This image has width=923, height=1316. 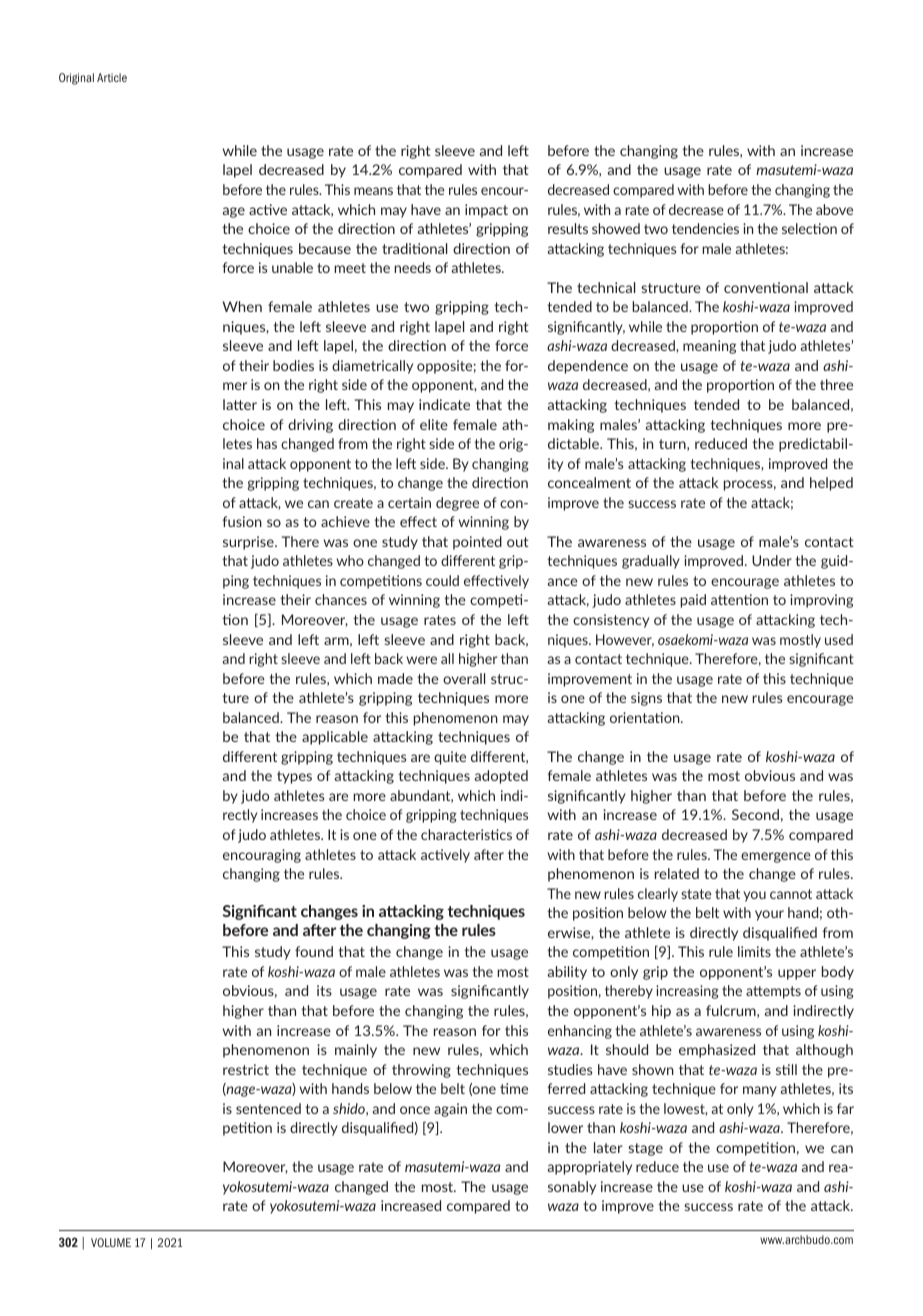 What do you see at coordinates (834, 209) in the image?
I see `above` at bounding box center [834, 209].
